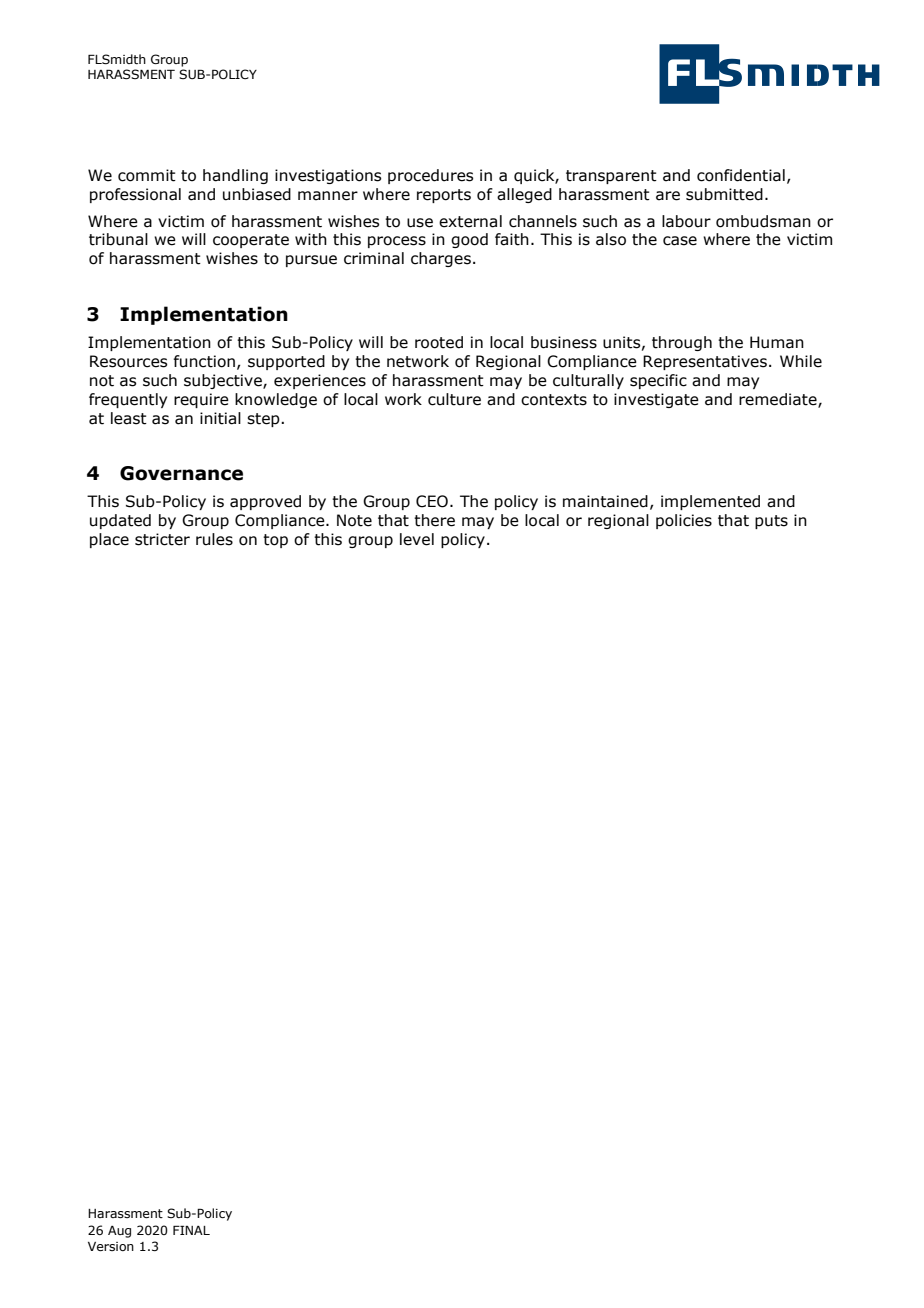  What do you see at coordinates (119, 1232) in the screenshot?
I see `Aug` at bounding box center [119, 1232].
